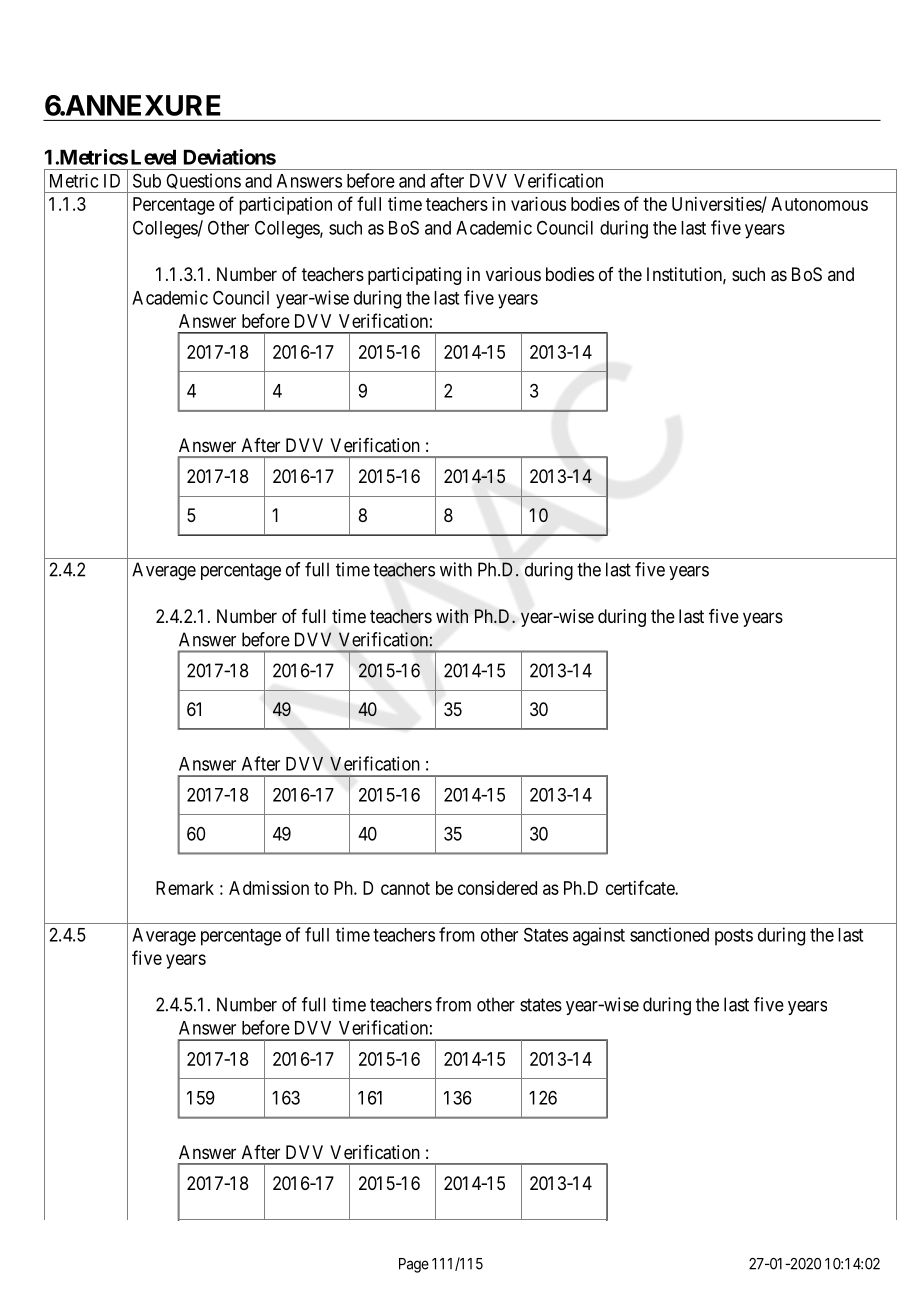  I want to click on posts, so click(734, 937).
